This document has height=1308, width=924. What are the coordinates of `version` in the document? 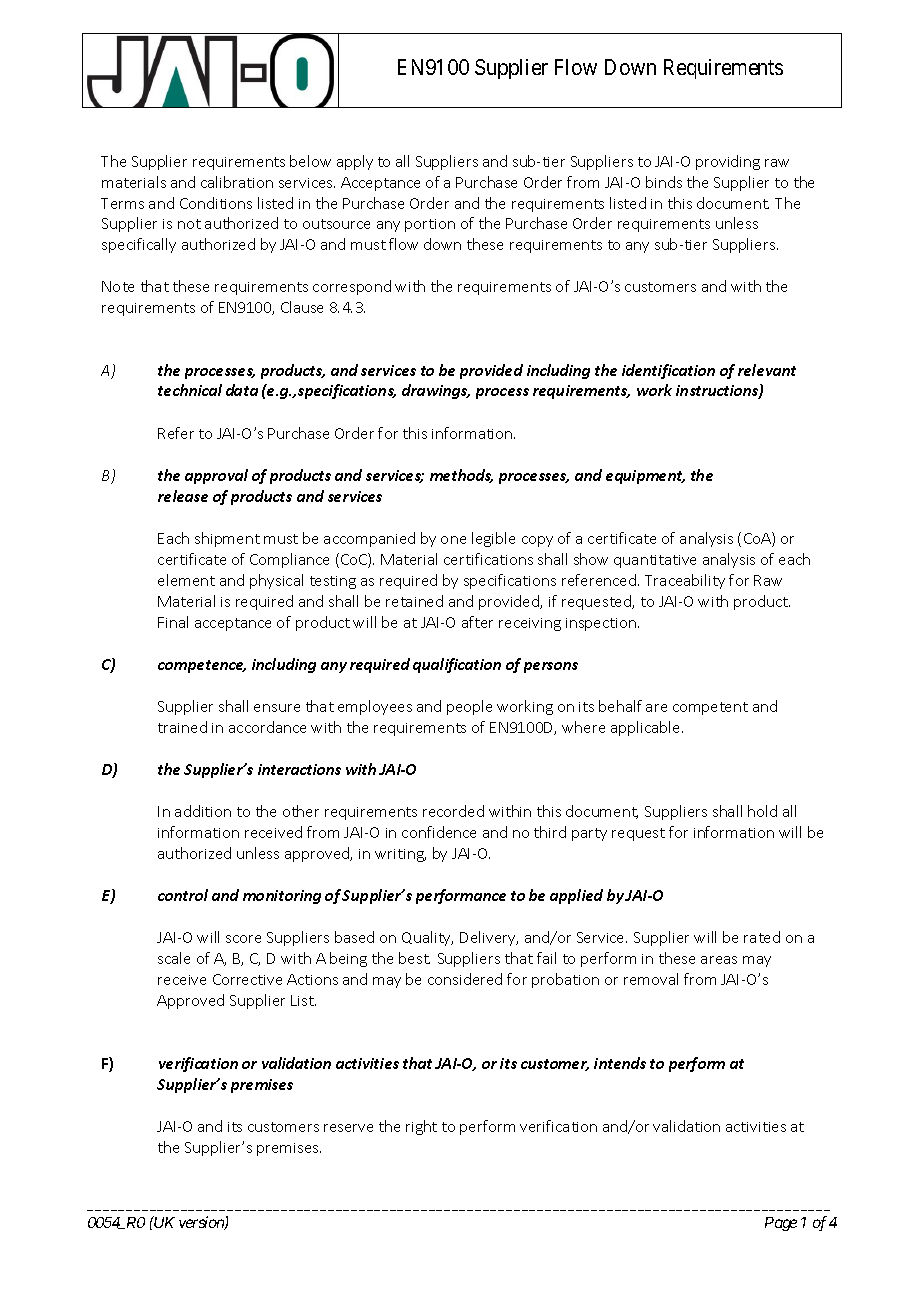 It's located at (202, 1223).
